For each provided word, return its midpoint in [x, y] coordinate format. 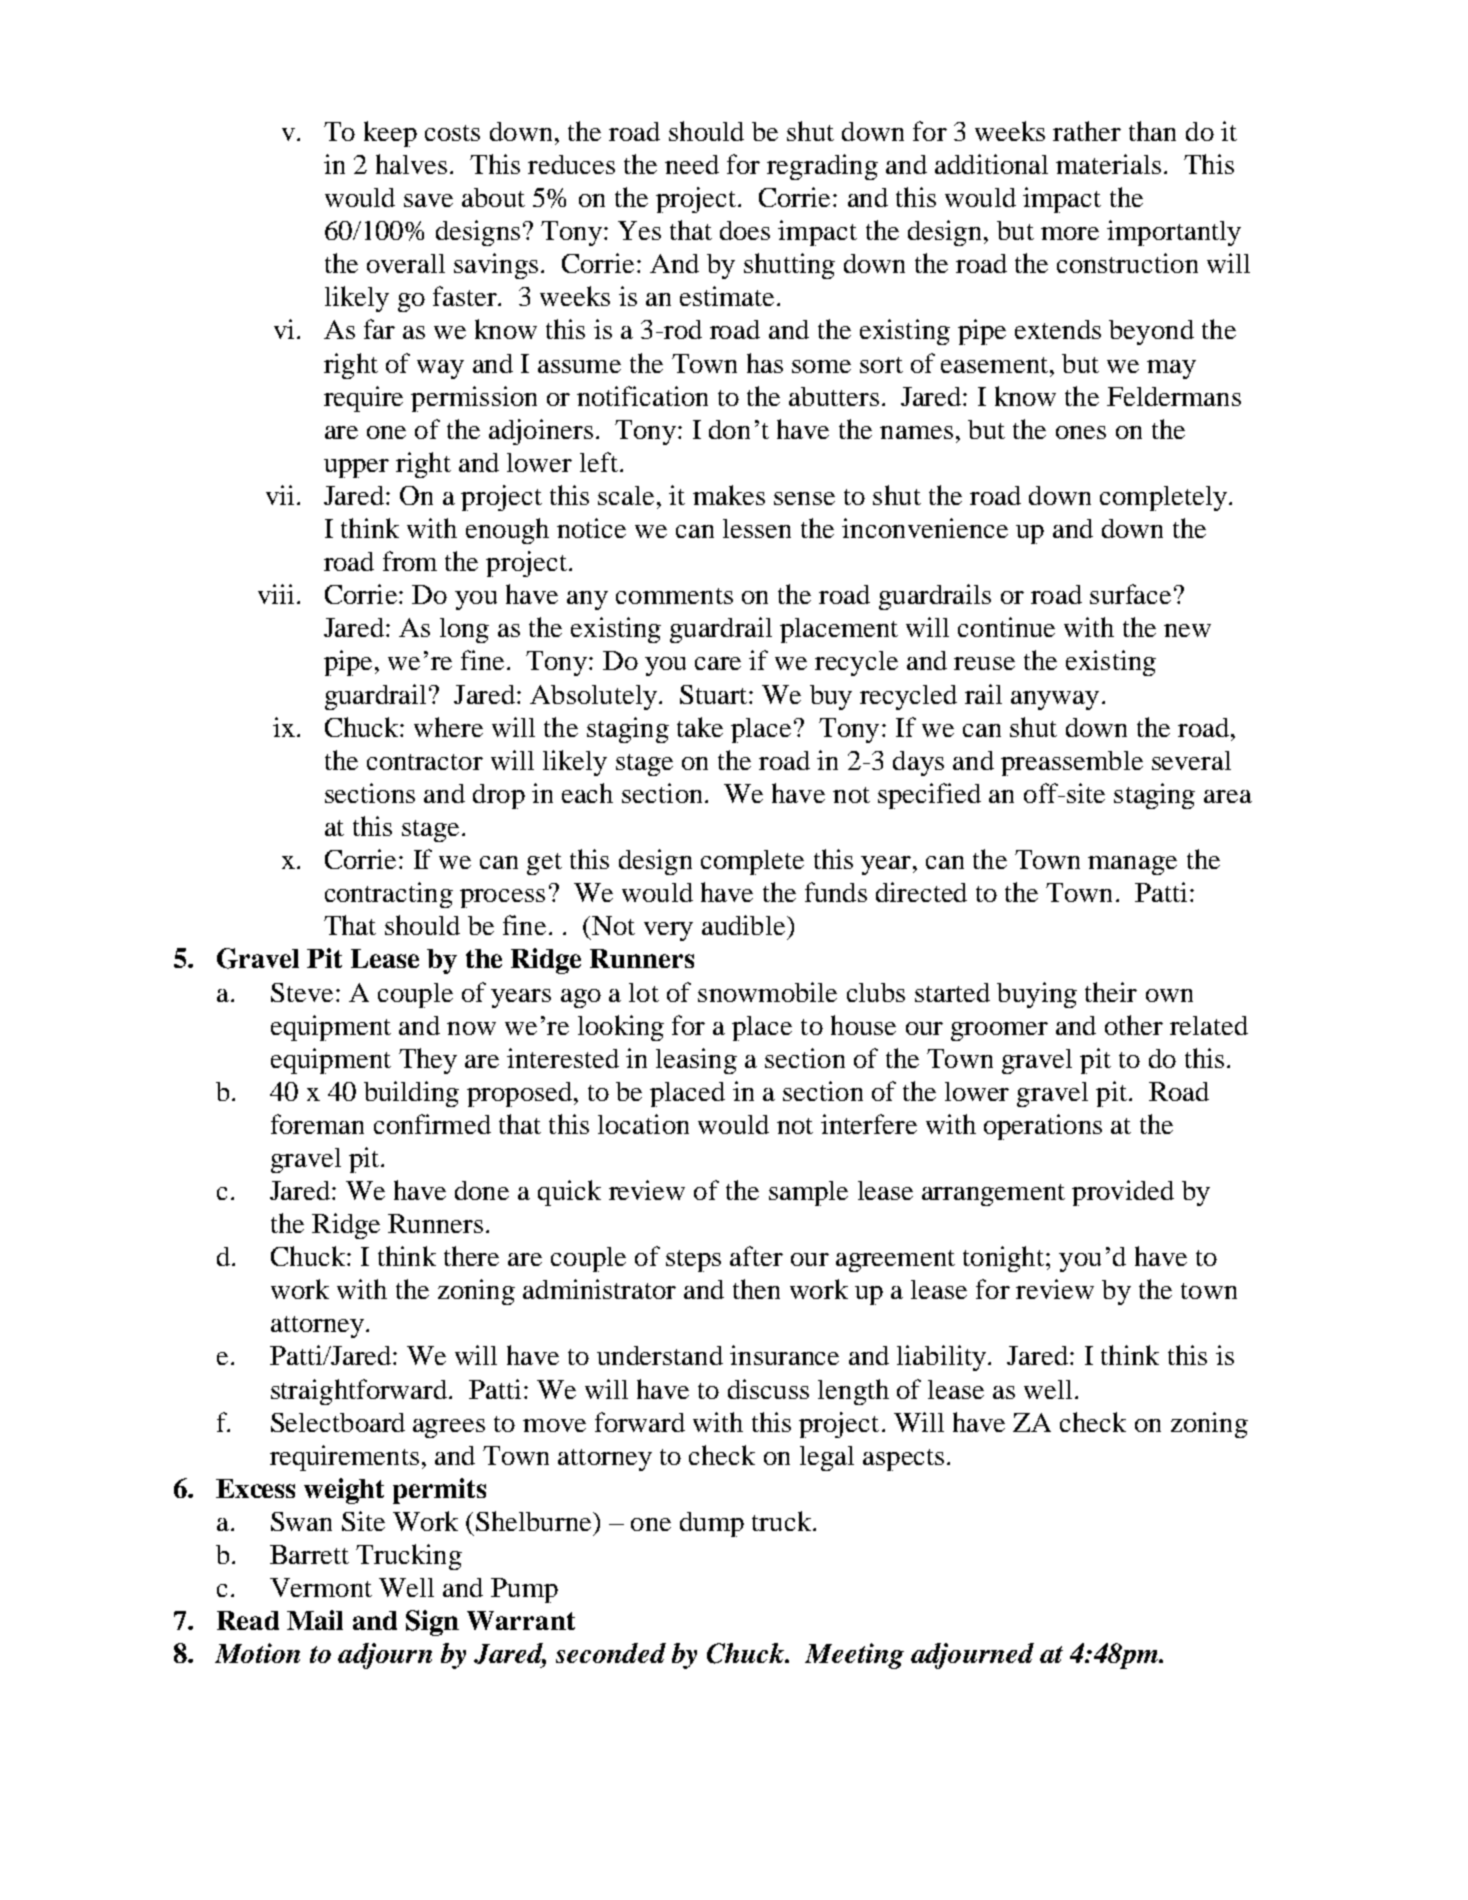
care [718, 663]
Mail [315, 1620]
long [464, 630]
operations [1043, 1127]
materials [1108, 164]
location [643, 1124]
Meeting [854, 1656]
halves [411, 164]
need [692, 164]
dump [712, 1524]
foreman [317, 1124]
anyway [1055, 700]
